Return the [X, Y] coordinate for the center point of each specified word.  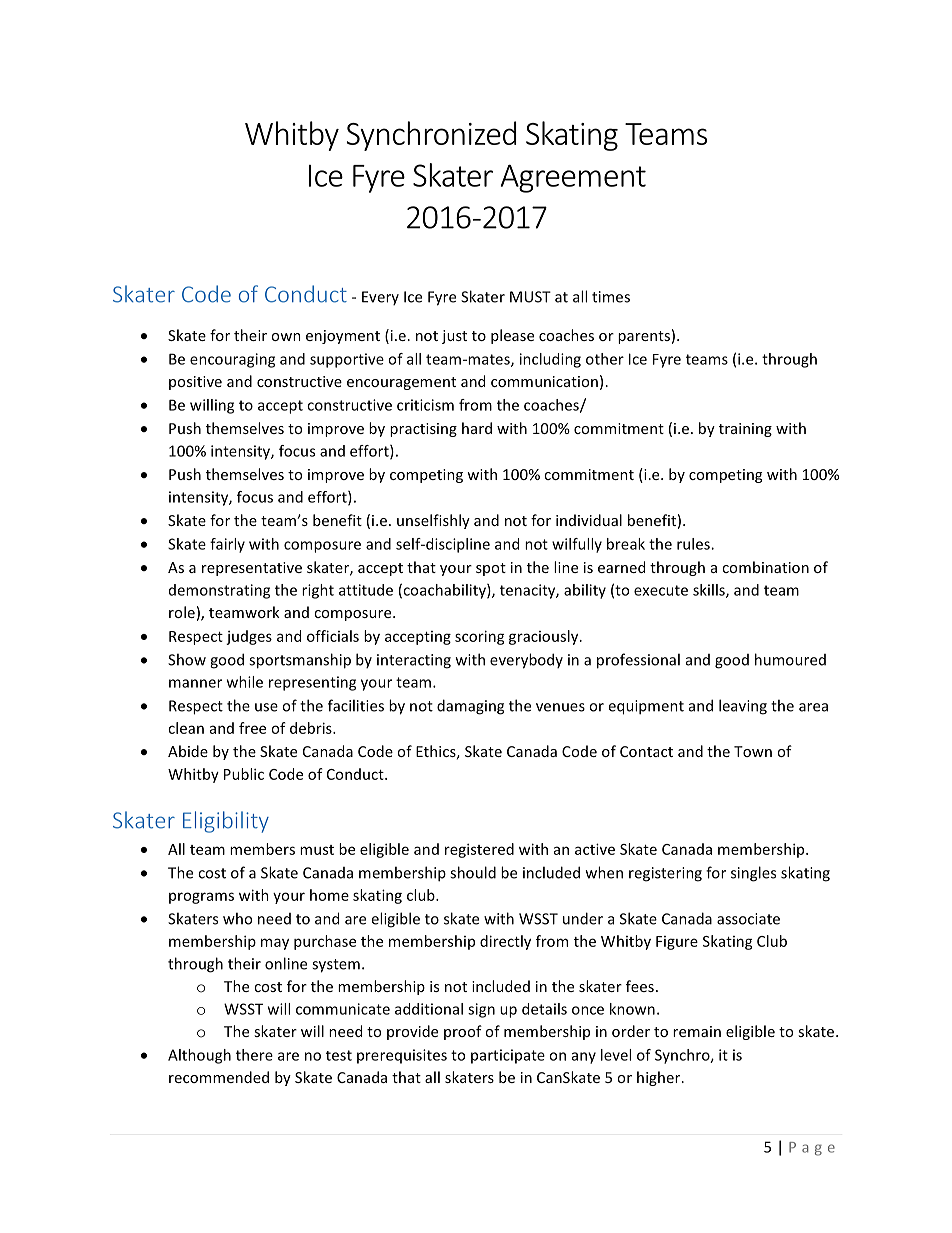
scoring [480, 637]
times [611, 297]
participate [508, 1056]
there [254, 1055]
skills [710, 591]
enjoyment [343, 337]
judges [249, 637]
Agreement [573, 179]
